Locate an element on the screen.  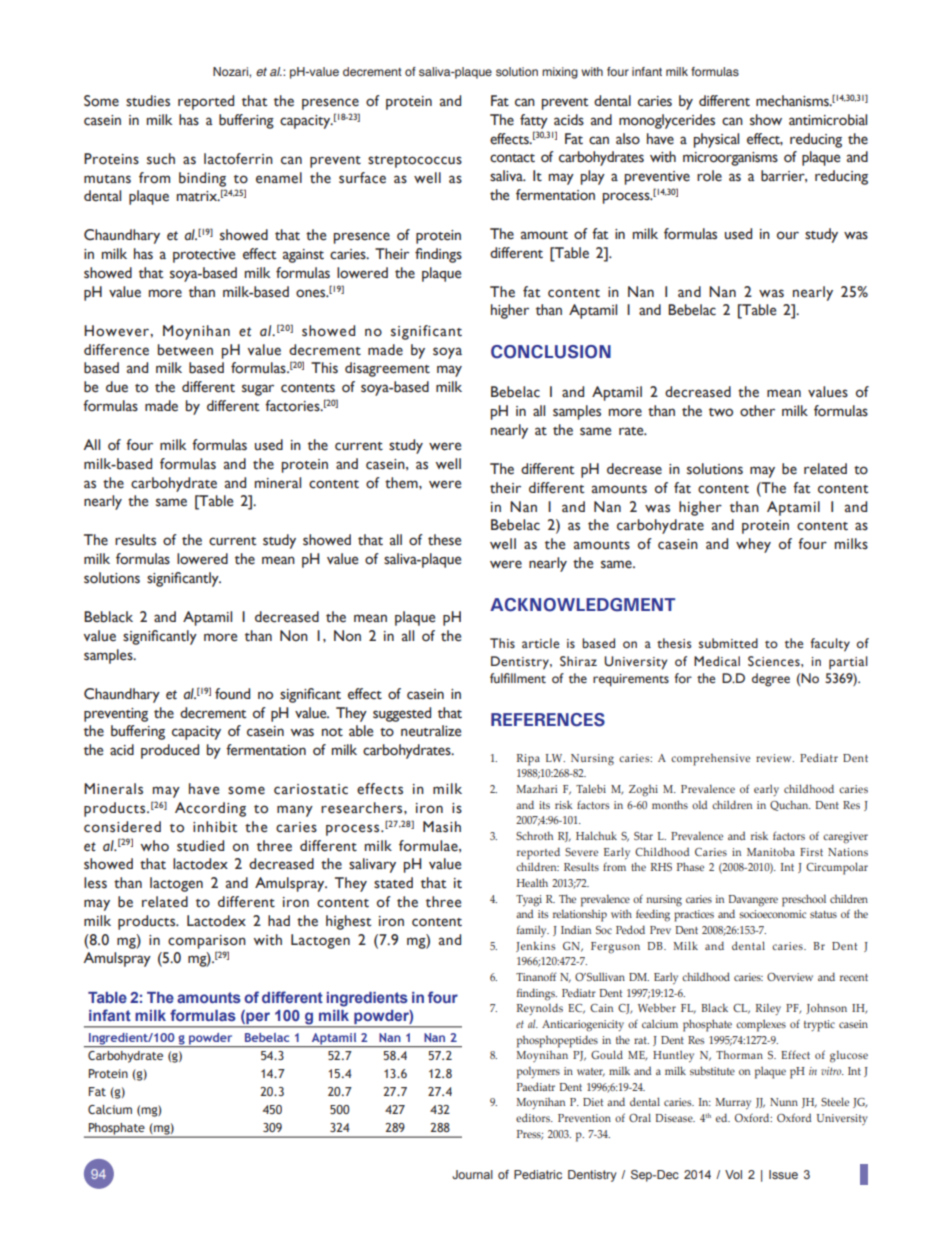
sugar is located at coordinates (258, 390).
